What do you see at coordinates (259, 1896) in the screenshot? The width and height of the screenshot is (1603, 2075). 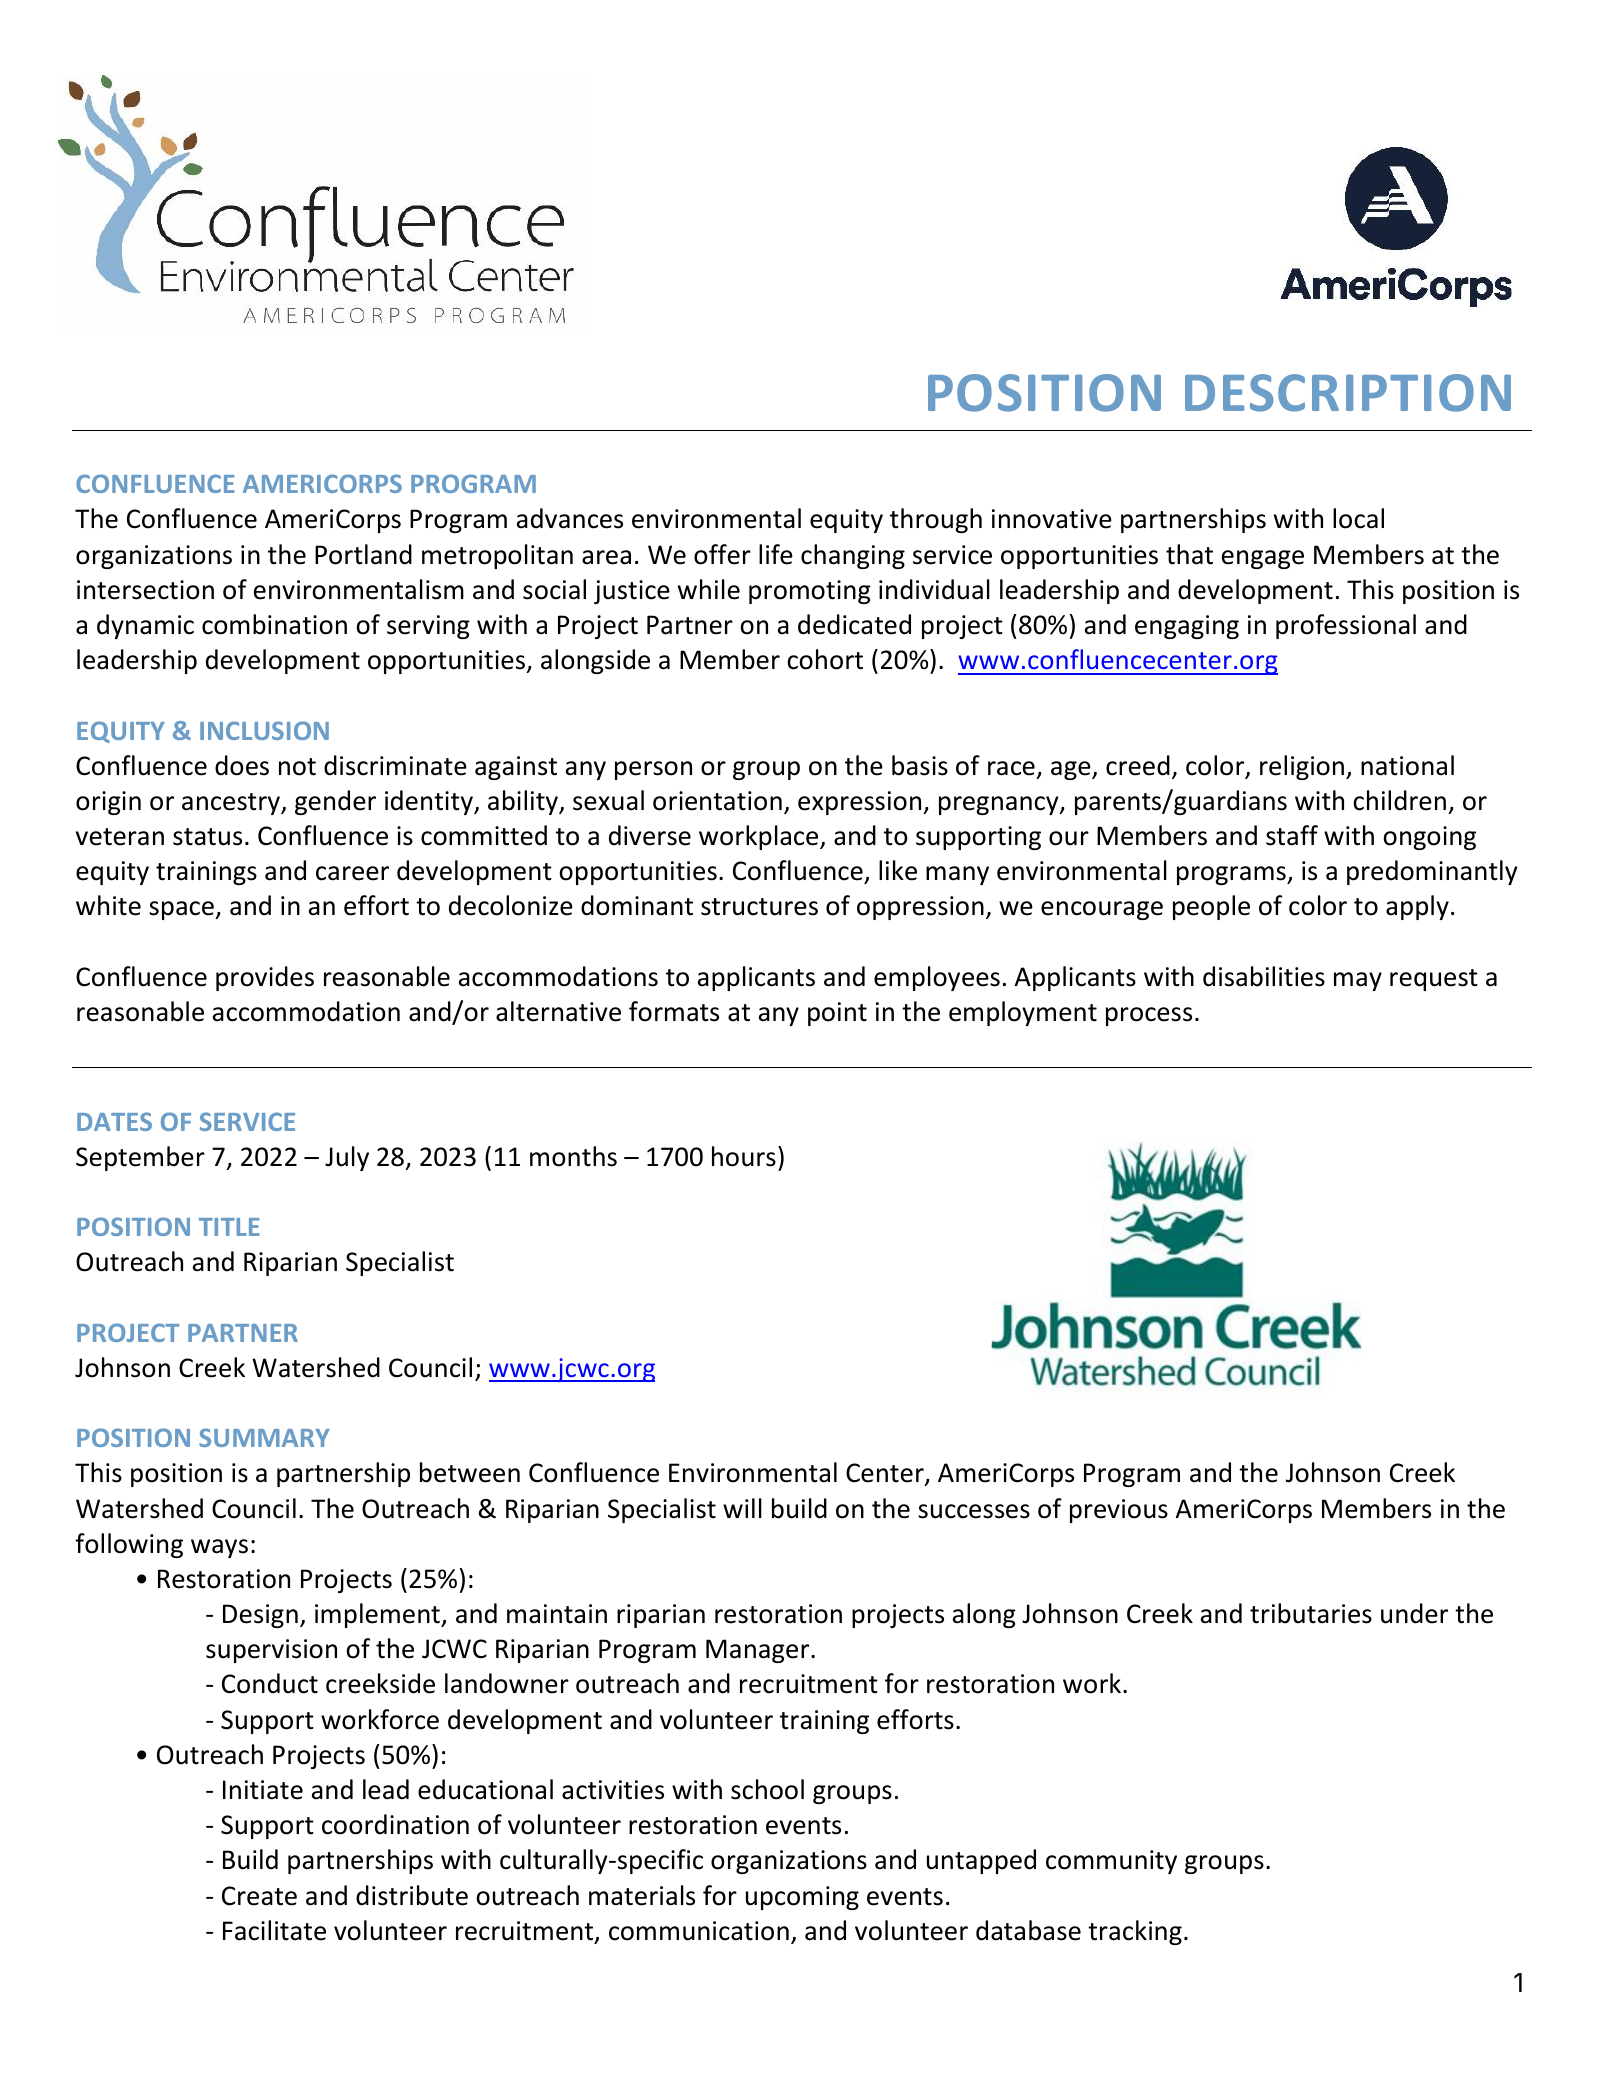 I see `Create` at bounding box center [259, 1896].
